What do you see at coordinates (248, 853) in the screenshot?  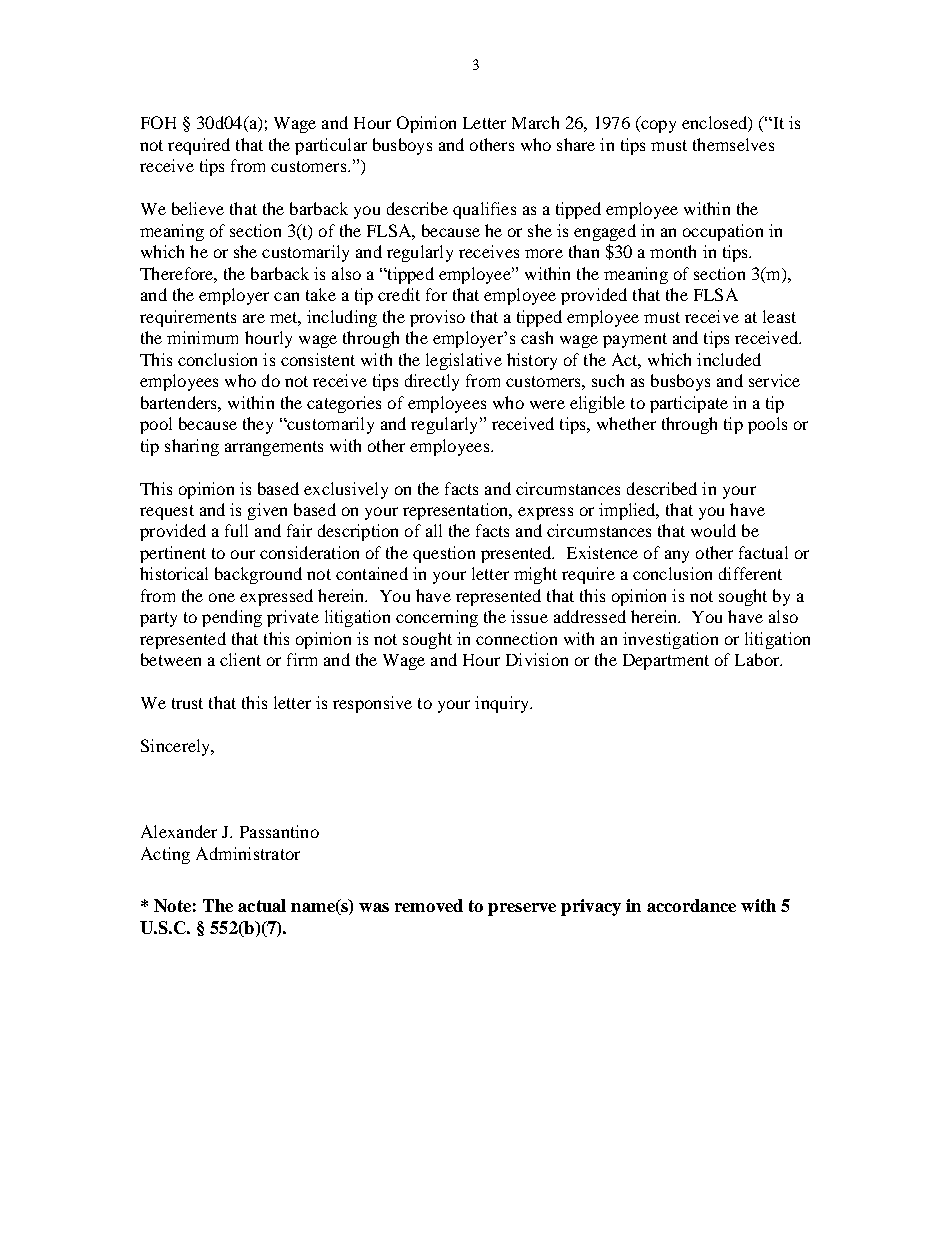 I see `Administrator` at bounding box center [248, 853].
